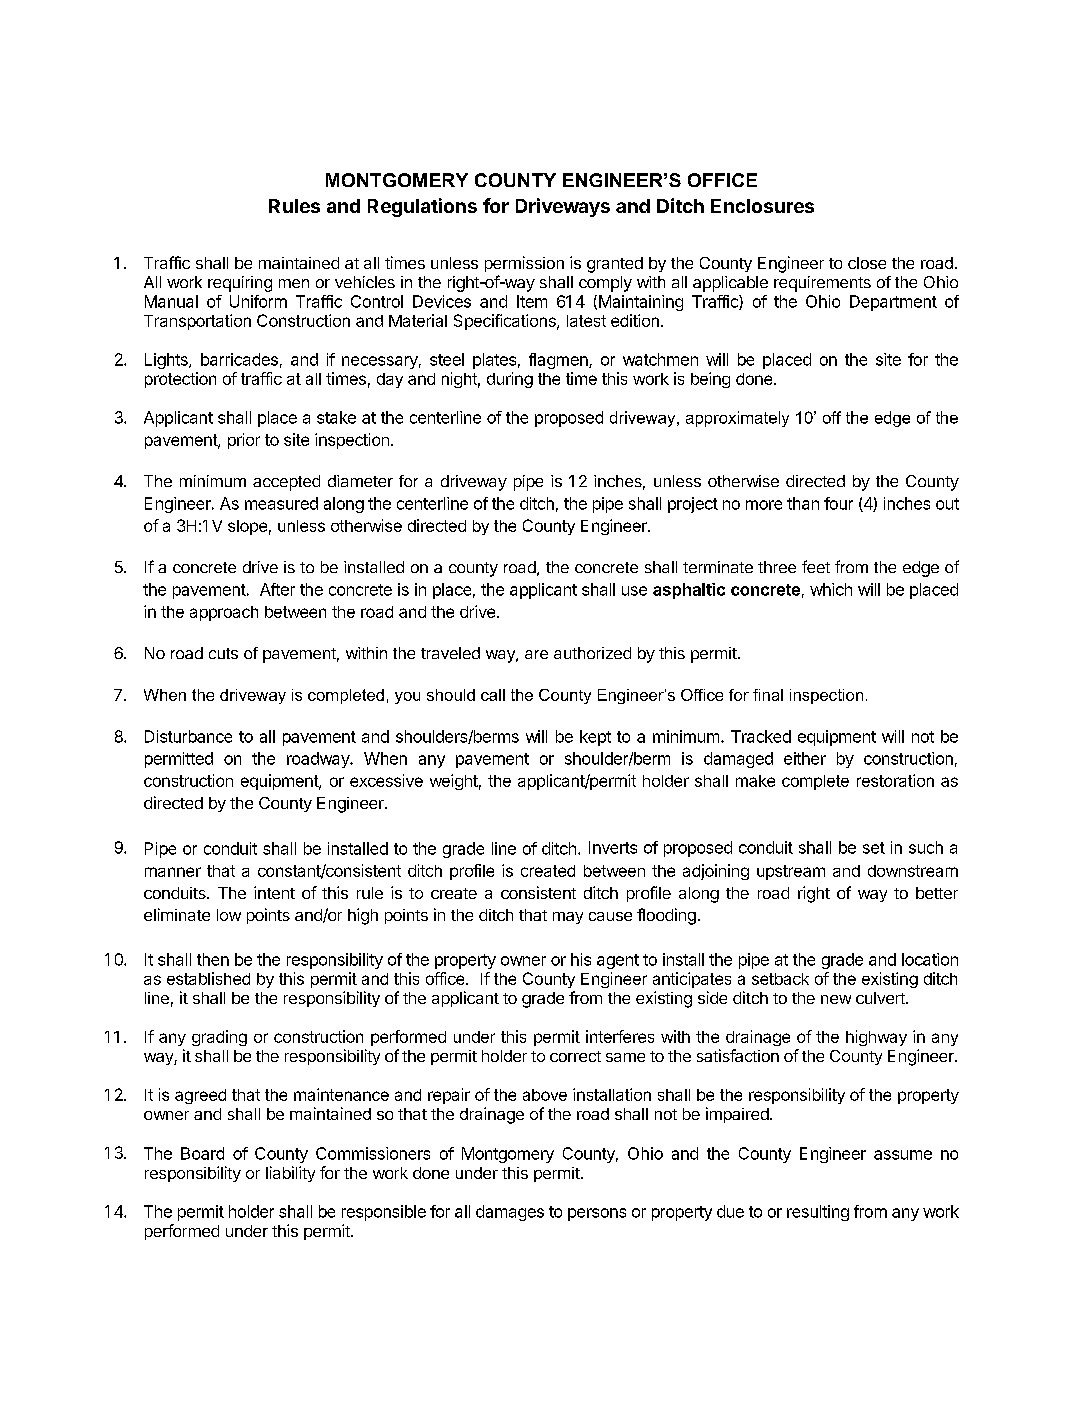  What do you see at coordinates (524, 264) in the document?
I see `permission` at bounding box center [524, 264].
